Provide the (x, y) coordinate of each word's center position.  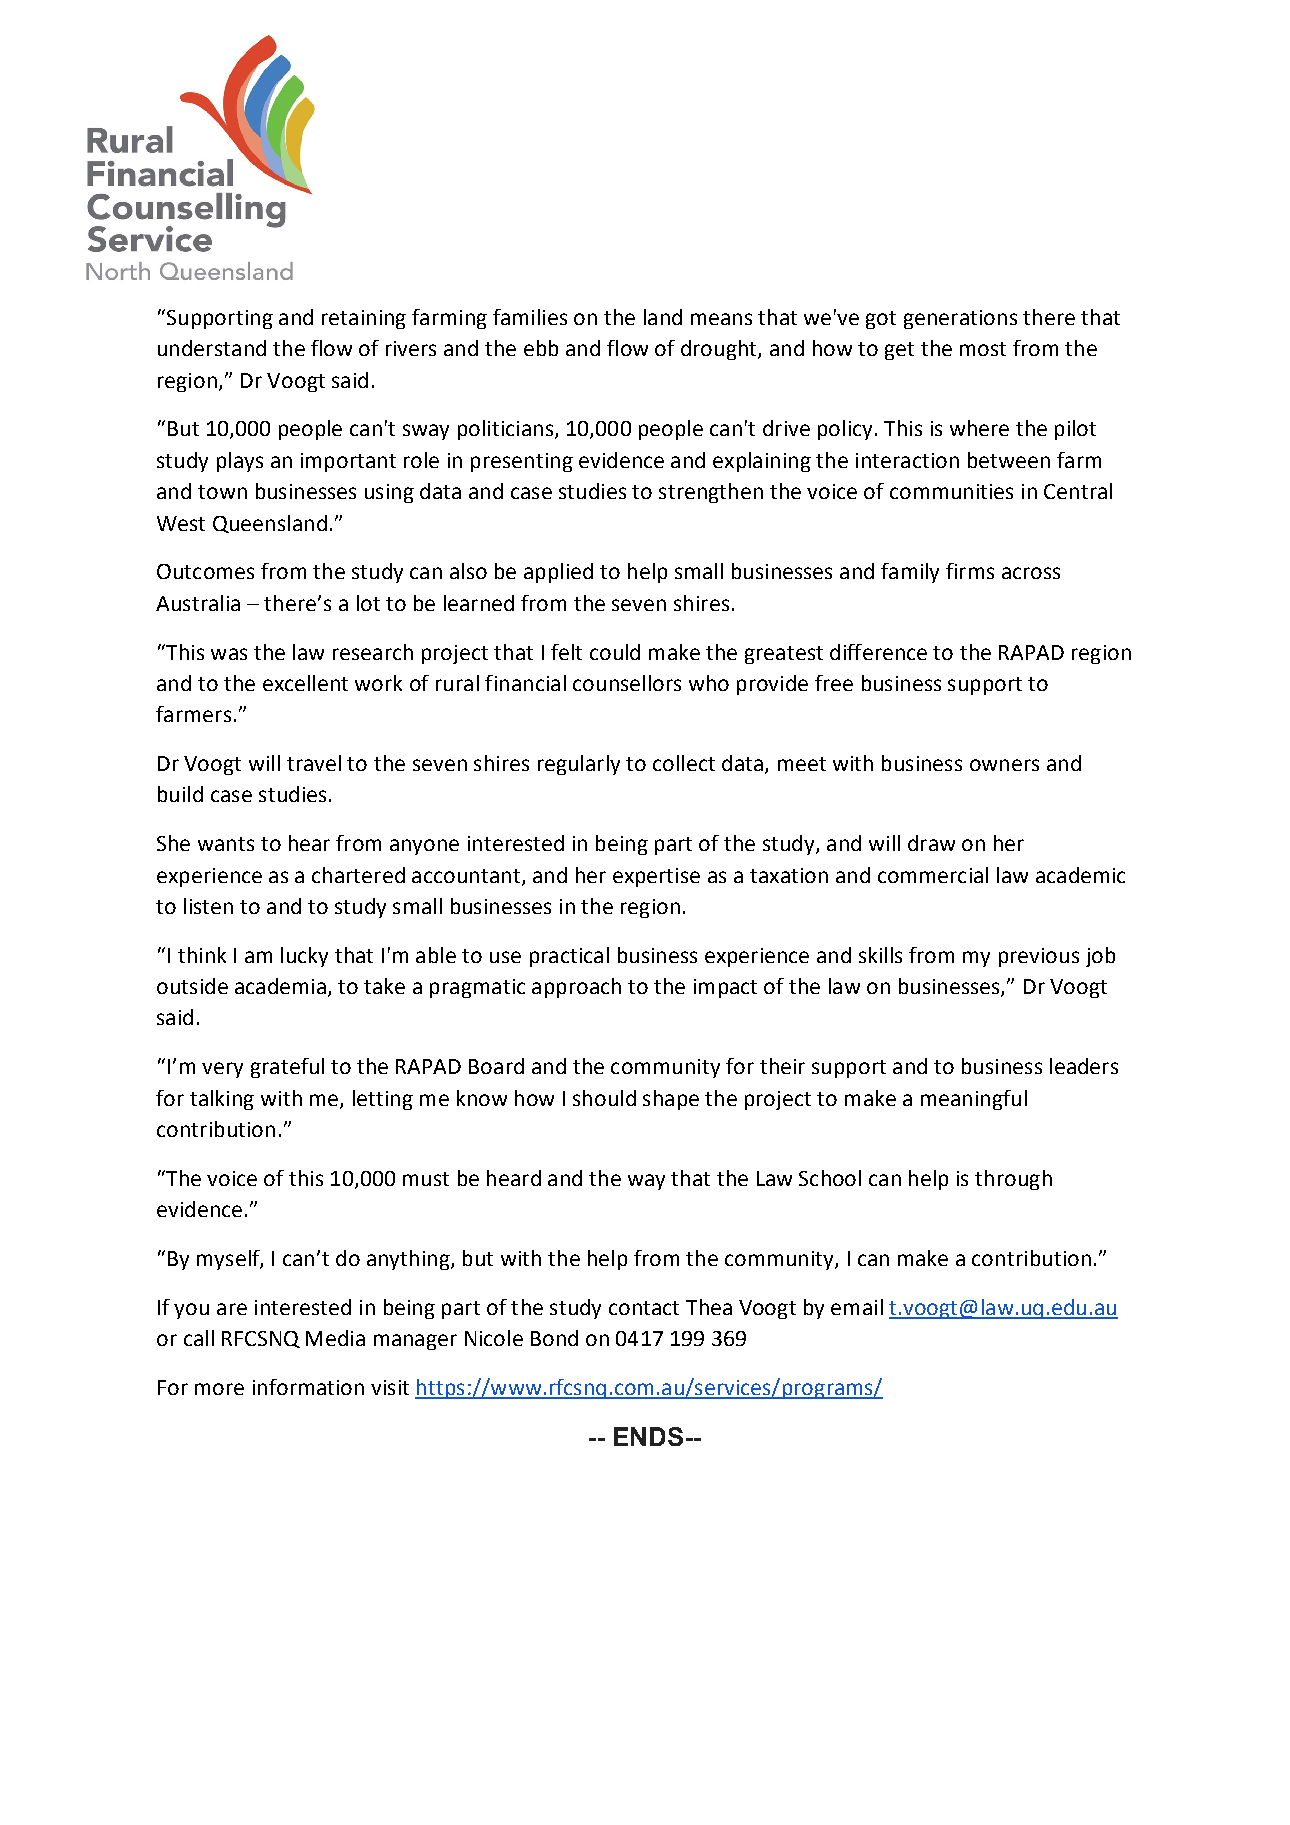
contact (644, 1308)
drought (720, 350)
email (857, 1307)
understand (212, 348)
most (983, 349)
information (308, 1387)
